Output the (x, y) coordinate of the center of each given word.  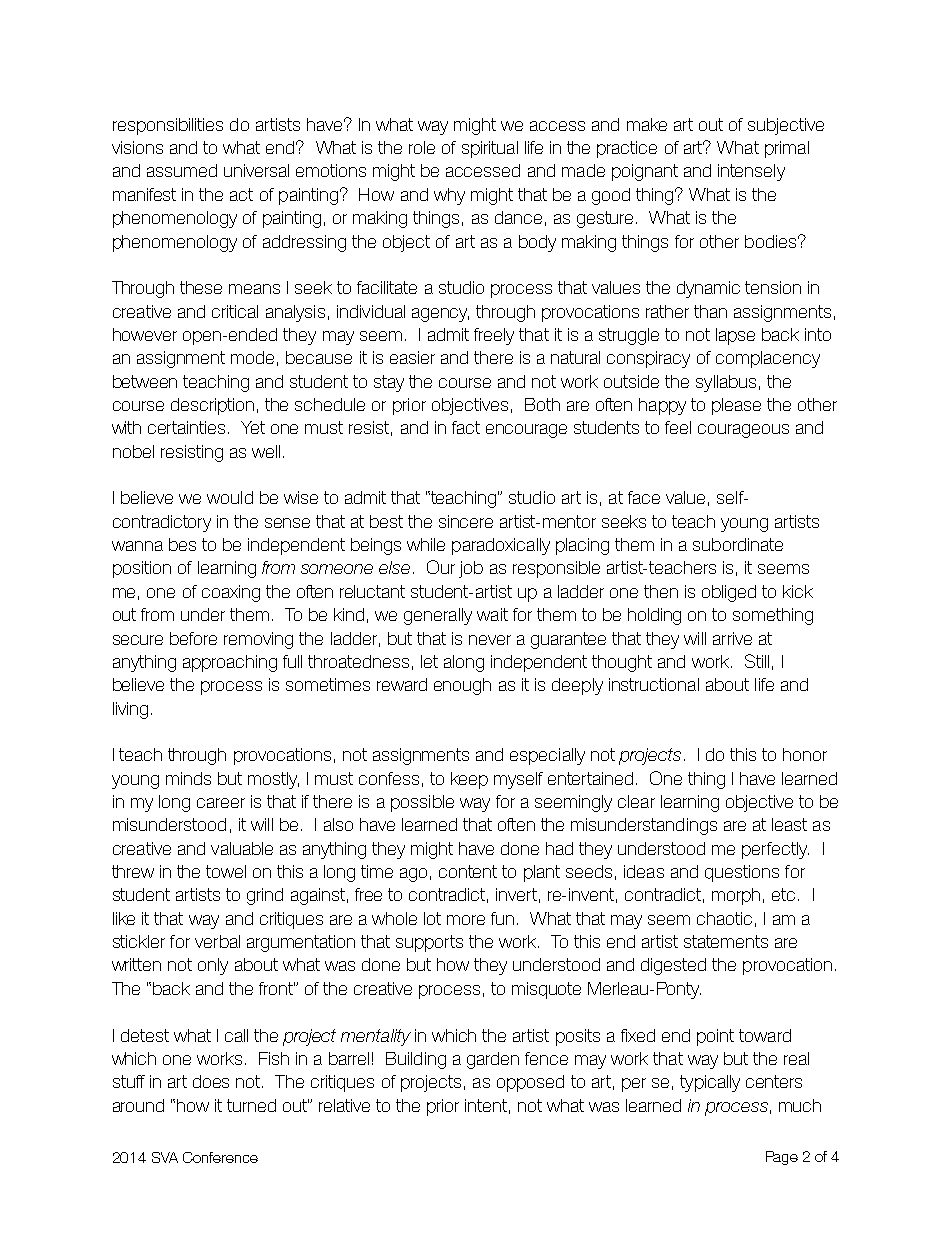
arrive (732, 638)
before (193, 638)
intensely (751, 172)
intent (486, 1105)
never (490, 640)
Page (782, 1158)
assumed (182, 170)
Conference (220, 1157)
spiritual (490, 149)
